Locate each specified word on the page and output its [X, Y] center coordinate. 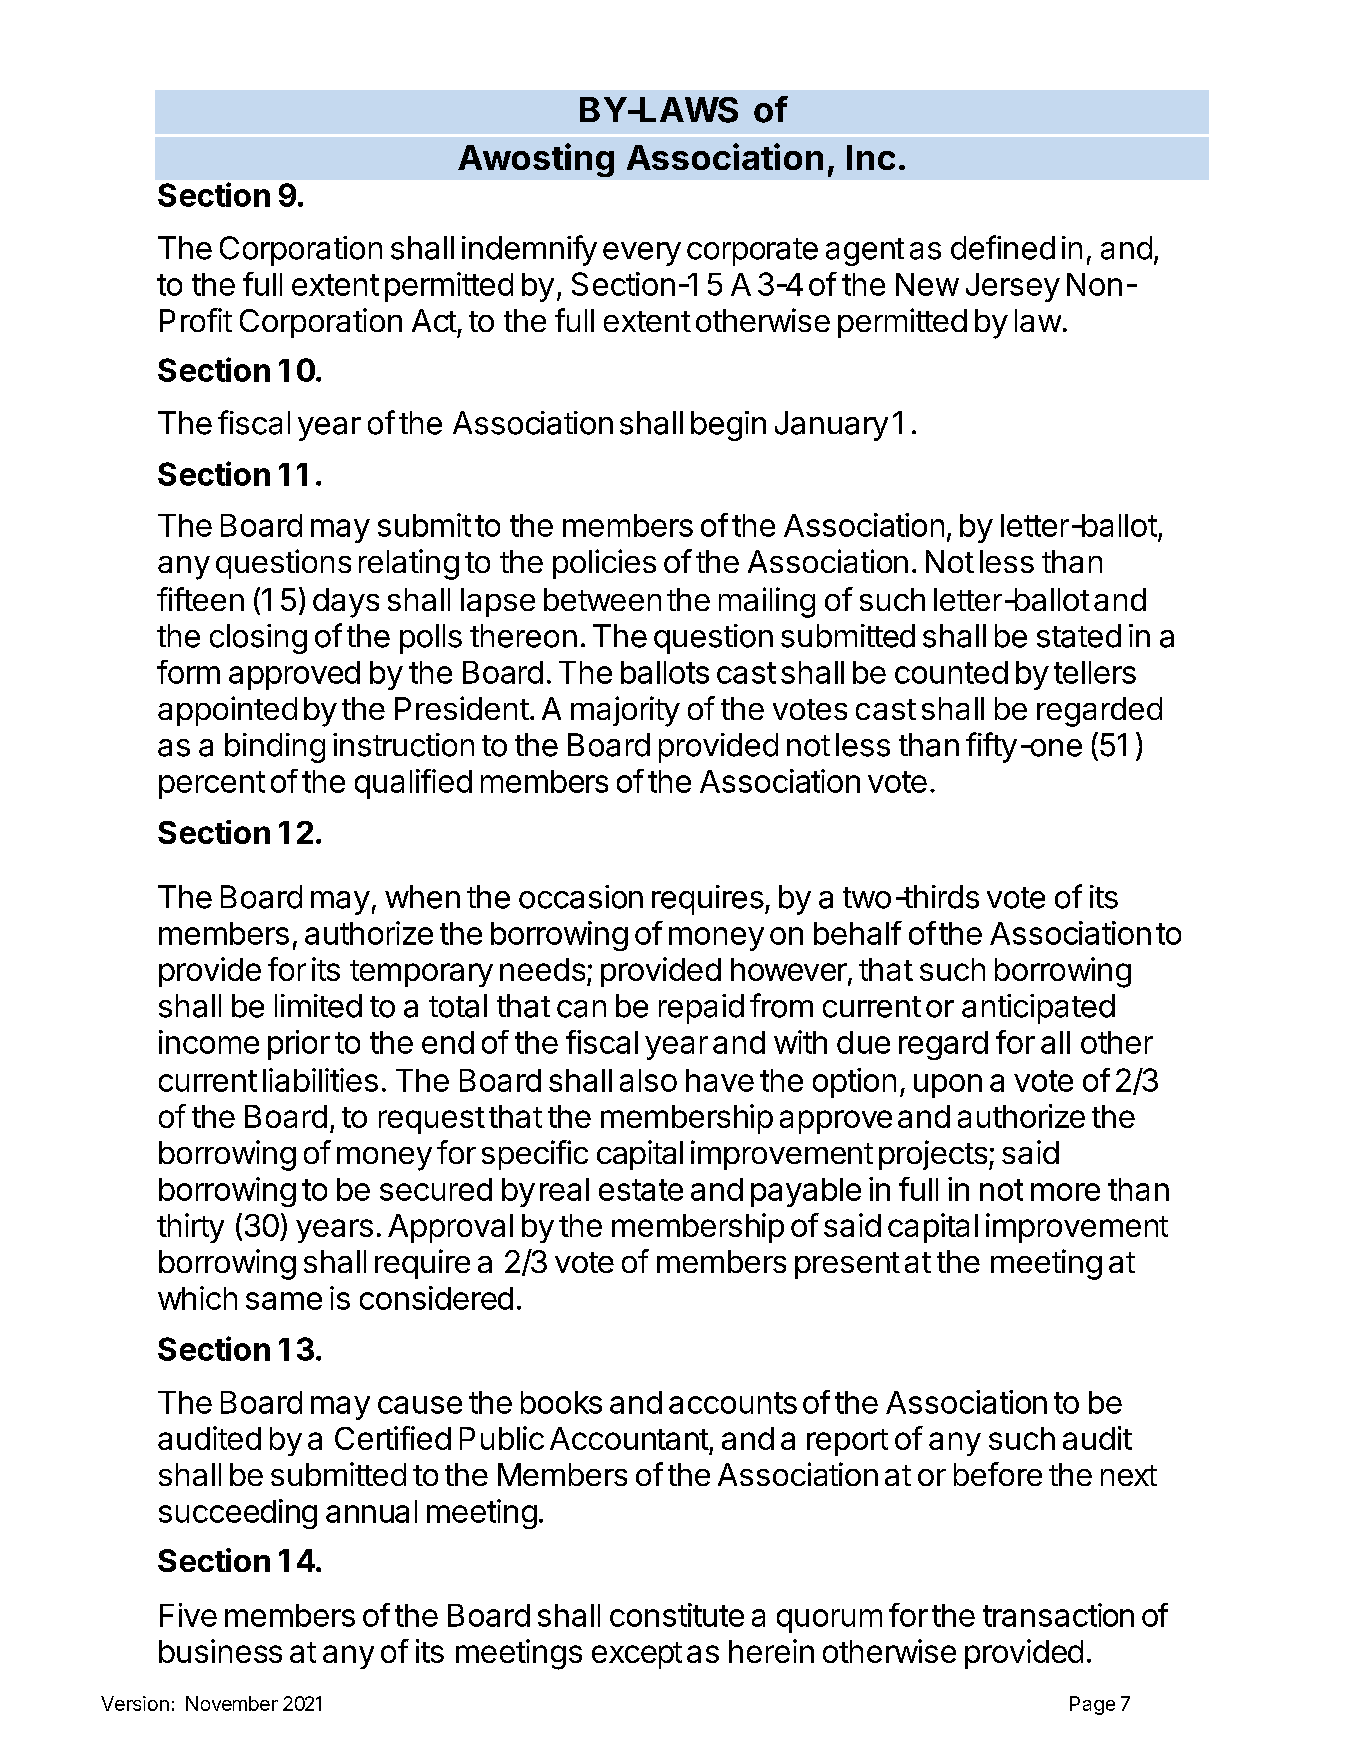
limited [318, 1006]
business [220, 1651]
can [581, 1009]
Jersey [1013, 287]
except [637, 1655]
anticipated [1038, 1009]
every [642, 254]
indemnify [529, 250]
